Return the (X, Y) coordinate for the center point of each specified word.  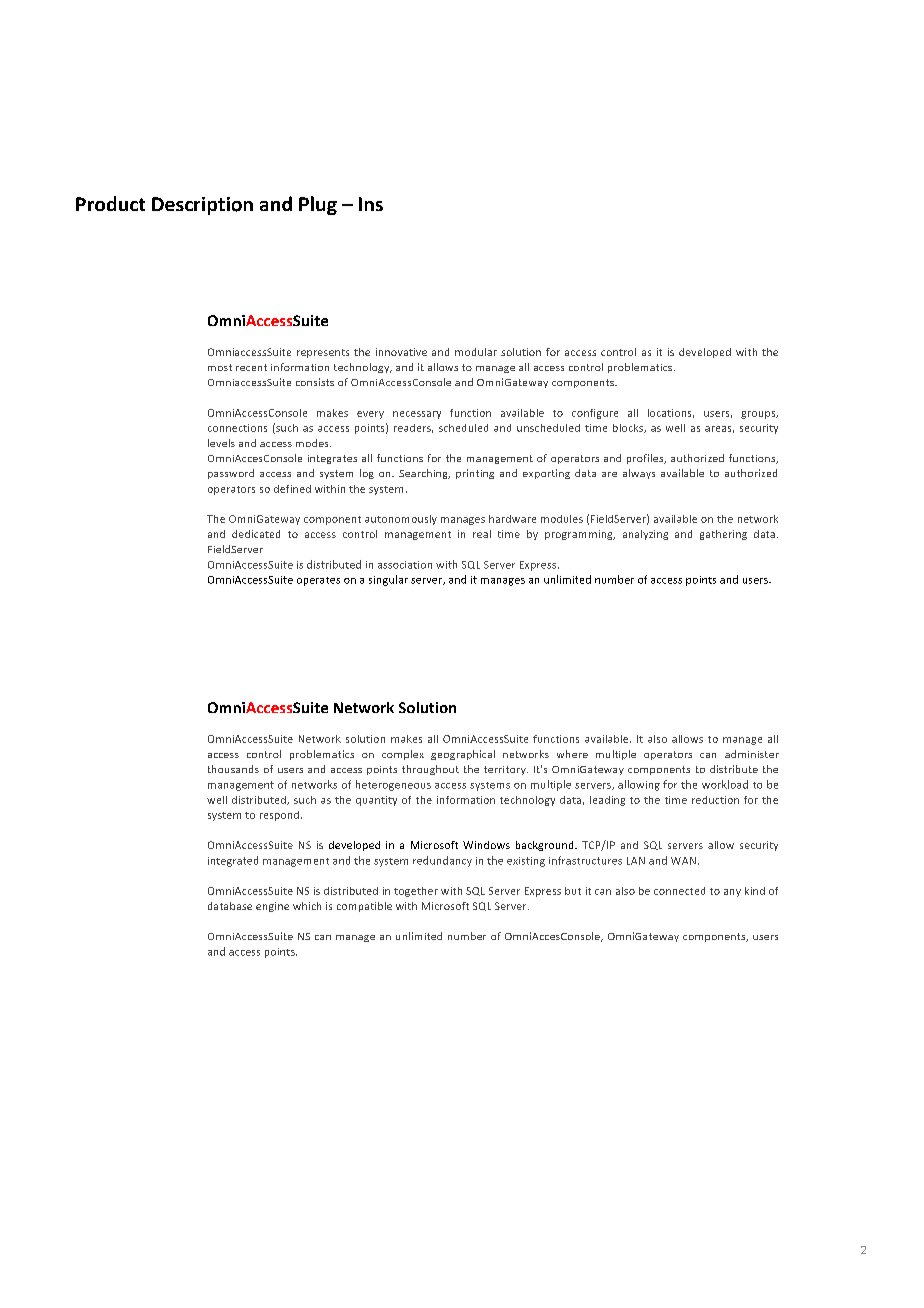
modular (476, 352)
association (405, 565)
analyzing (645, 535)
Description (202, 206)
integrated (233, 861)
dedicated (256, 534)
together (416, 892)
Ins (371, 204)
